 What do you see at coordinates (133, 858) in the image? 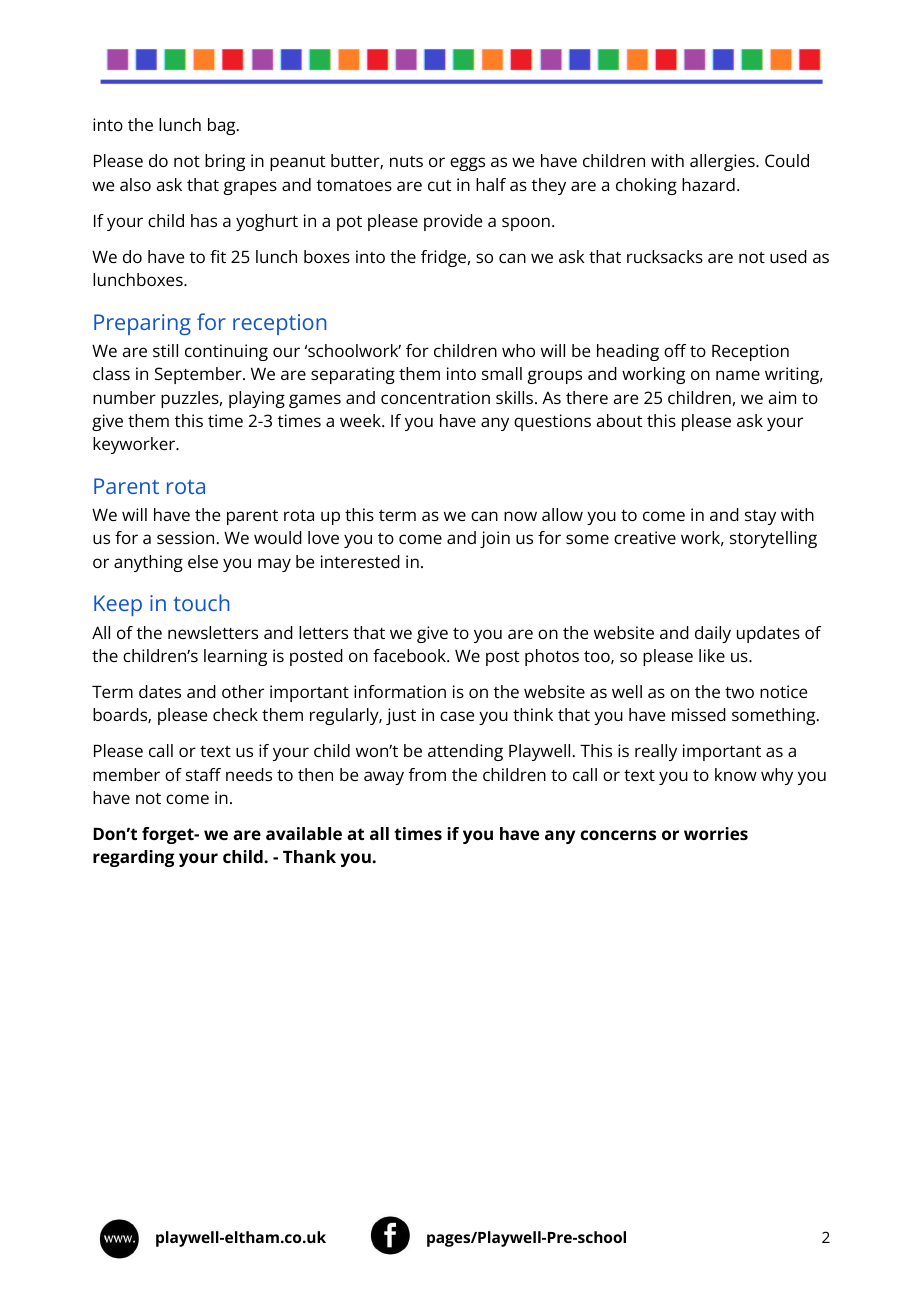
I see `regarding` at bounding box center [133, 858].
